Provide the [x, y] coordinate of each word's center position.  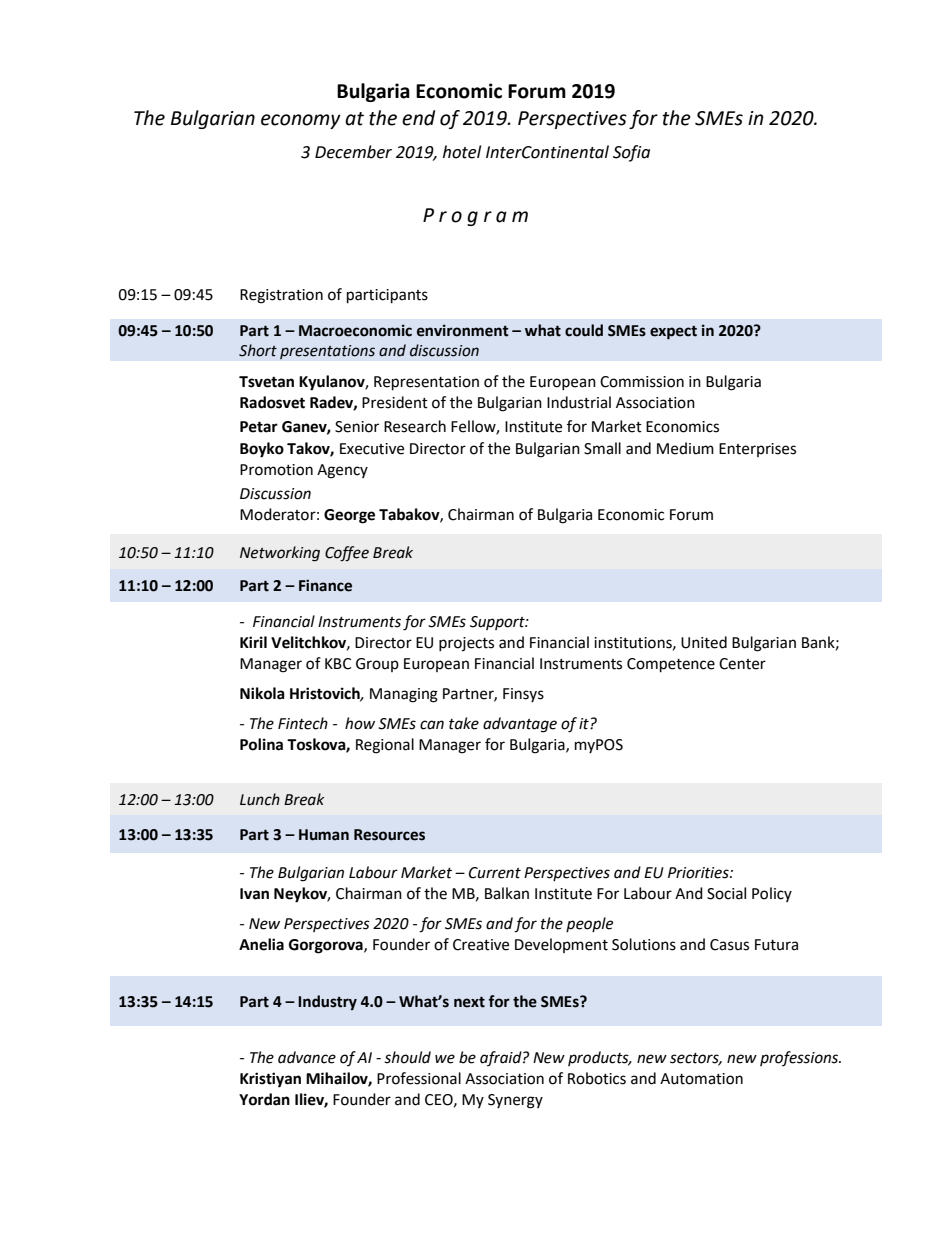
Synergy [515, 1101]
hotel [462, 152]
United [704, 642]
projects [466, 644]
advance [307, 1057]
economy [301, 121]
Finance [325, 585]
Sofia [631, 153]
